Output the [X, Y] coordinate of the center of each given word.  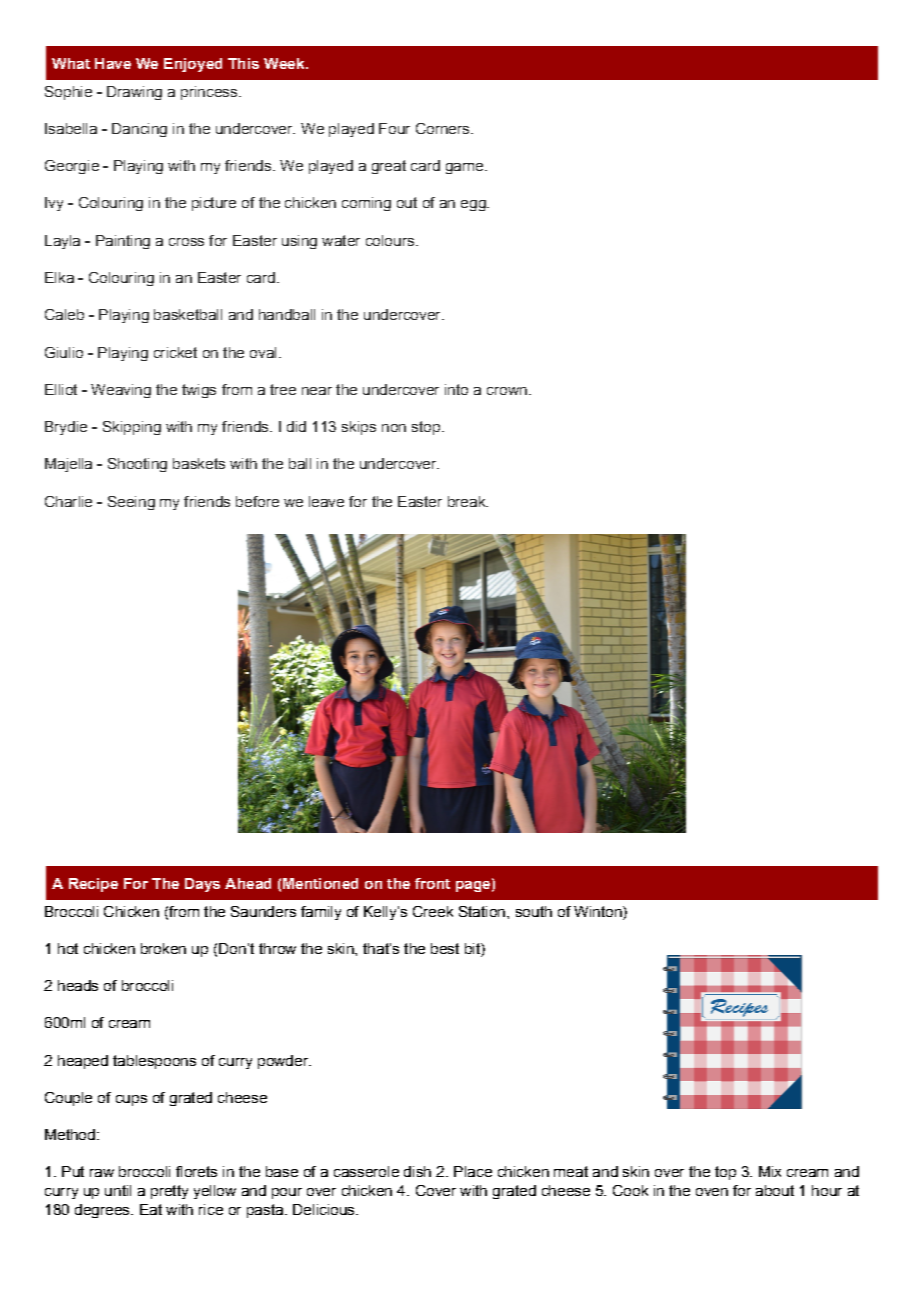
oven [712, 1192]
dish [417, 1171]
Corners [444, 128]
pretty [169, 1192]
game [464, 168]
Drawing [134, 93]
